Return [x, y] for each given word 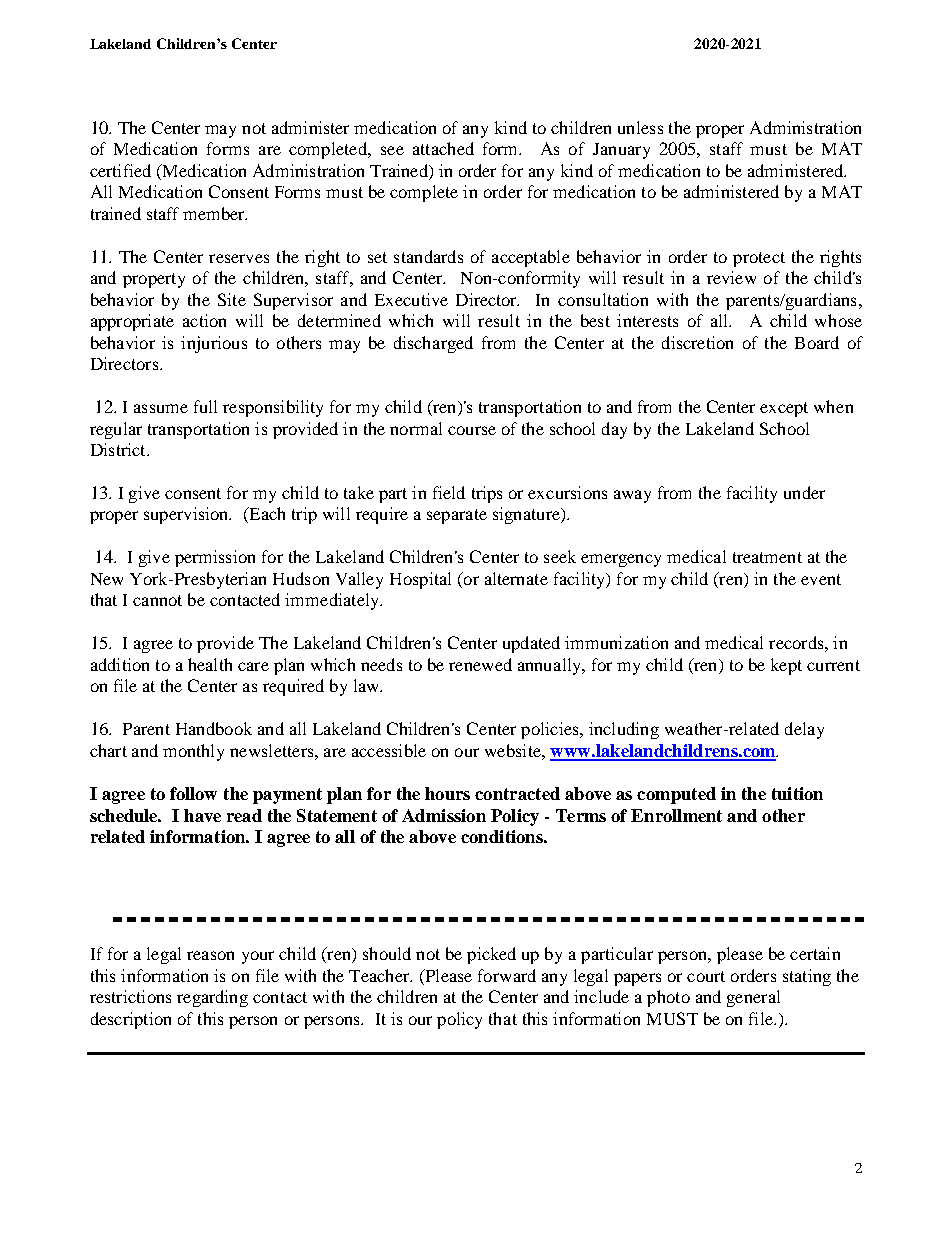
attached [443, 148]
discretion [697, 342]
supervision [187, 515]
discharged [433, 344]
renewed [480, 664]
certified [120, 170]
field [449, 492]
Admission [444, 815]
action [204, 320]
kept [786, 666]
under [804, 492]
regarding [212, 998]
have [202, 815]
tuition [797, 793]
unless [640, 127]
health [210, 664]
